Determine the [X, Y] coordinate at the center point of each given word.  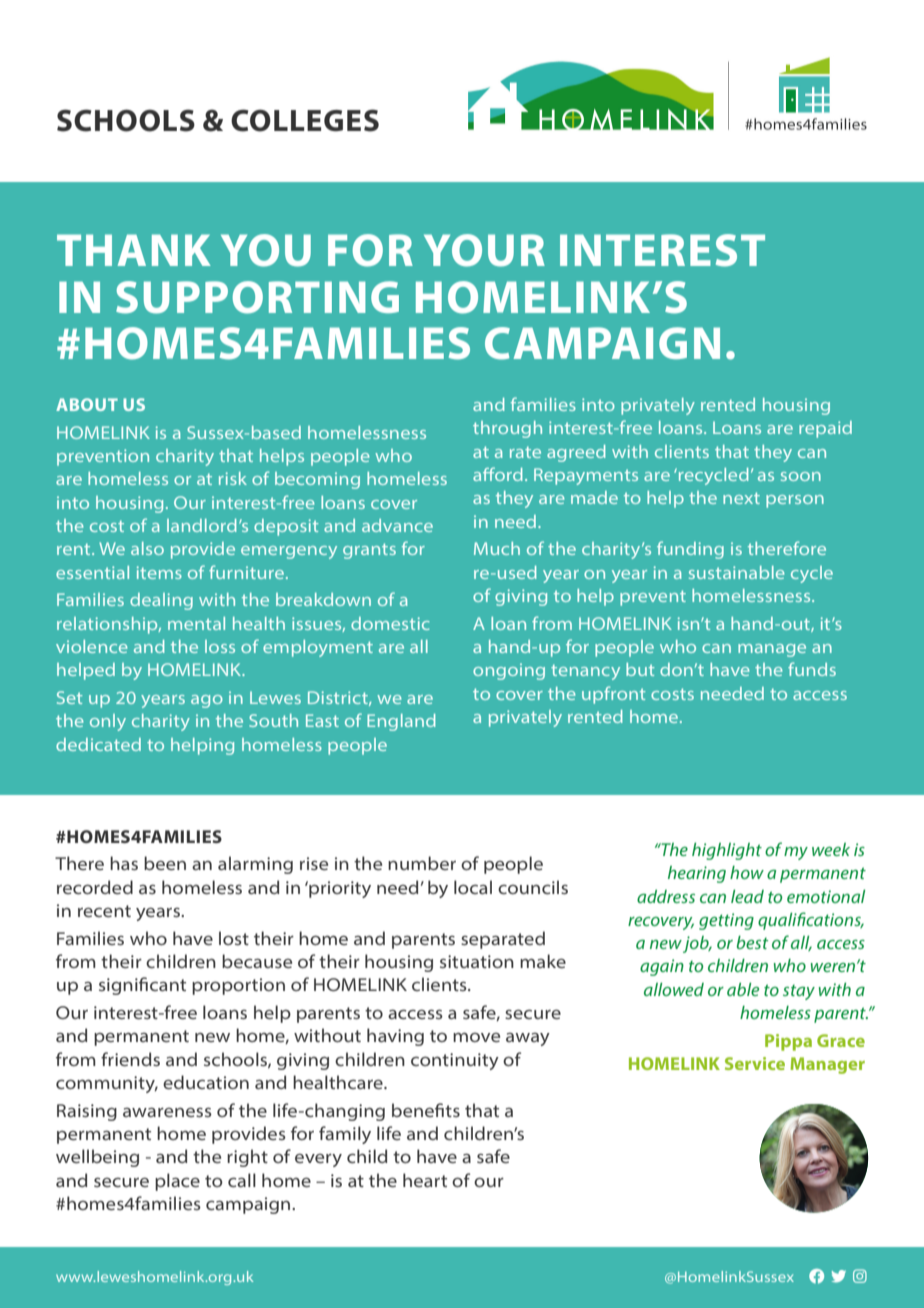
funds [812, 669]
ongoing [509, 671]
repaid [825, 429]
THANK [134, 250]
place [177, 1182]
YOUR [484, 250]
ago [207, 701]
